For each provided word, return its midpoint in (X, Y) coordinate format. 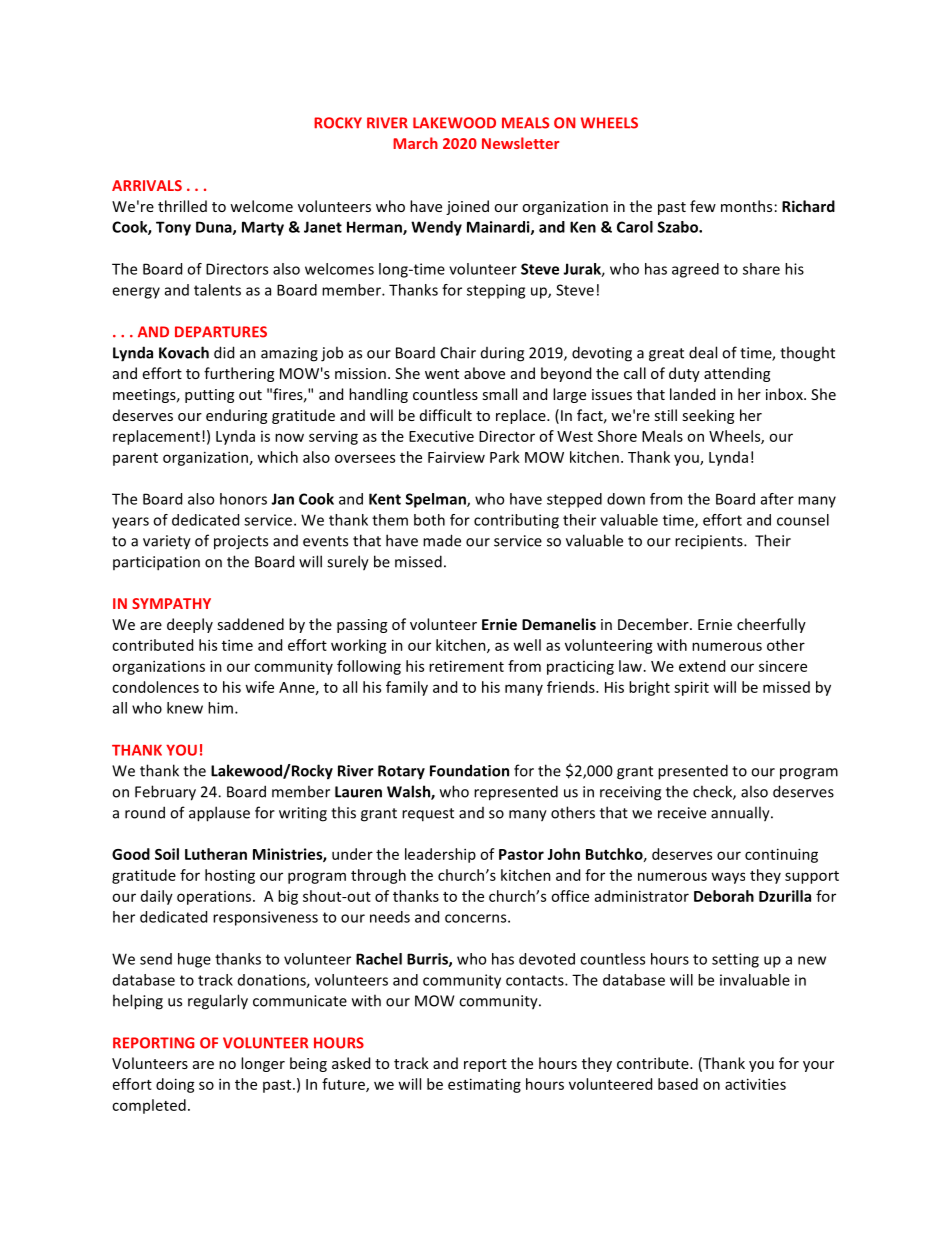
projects (241, 542)
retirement (466, 666)
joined (467, 207)
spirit (691, 688)
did (224, 352)
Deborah (724, 896)
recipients (710, 542)
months (746, 206)
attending (737, 374)
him (220, 708)
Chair (458, 352)
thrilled (182, 206)
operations (215, 898)
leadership (440, 855)
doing (175, 1085)
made (442, 540)
